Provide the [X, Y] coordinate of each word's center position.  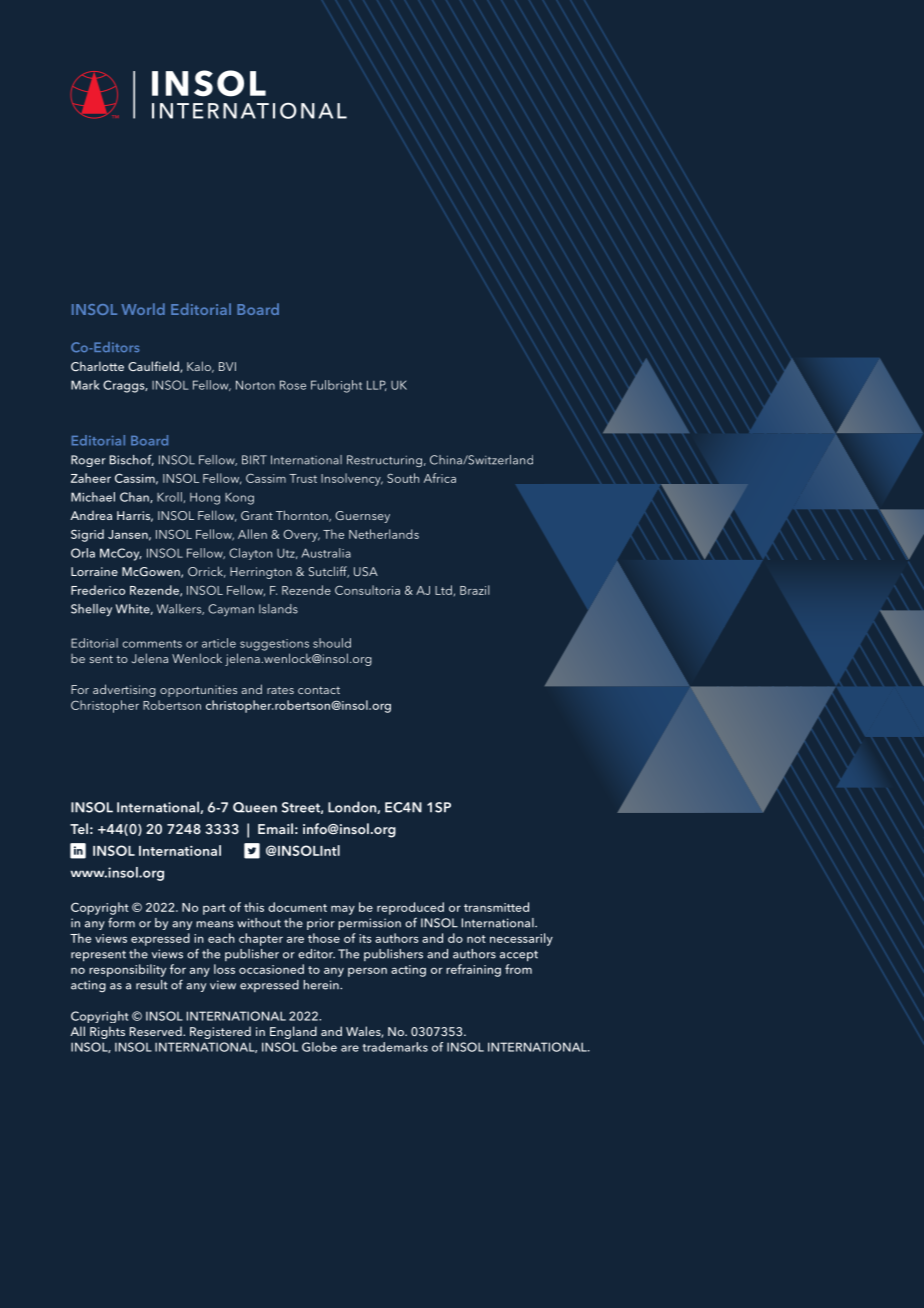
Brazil [475, 590]
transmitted [496, 907]
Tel [79, 828]
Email [275, 828]
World [143, 309]
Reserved [157, 1031]
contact [319, 690]
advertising [124, 690]
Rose [293, 385]
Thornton [303, 516]
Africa [440, 478]
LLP [377, 385]
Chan [135, 497]
